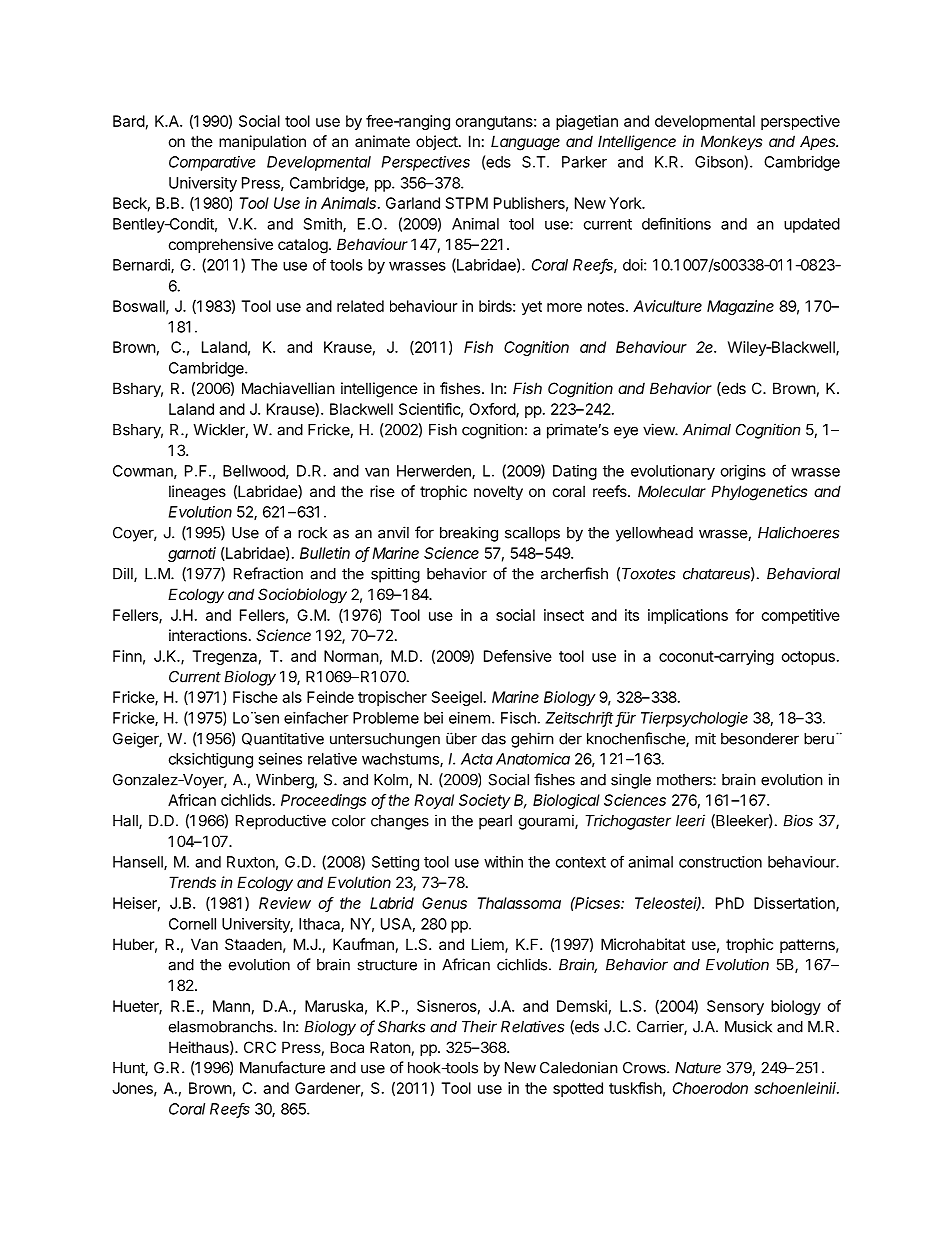  I want to click on Gibson, so click(720, 162).
